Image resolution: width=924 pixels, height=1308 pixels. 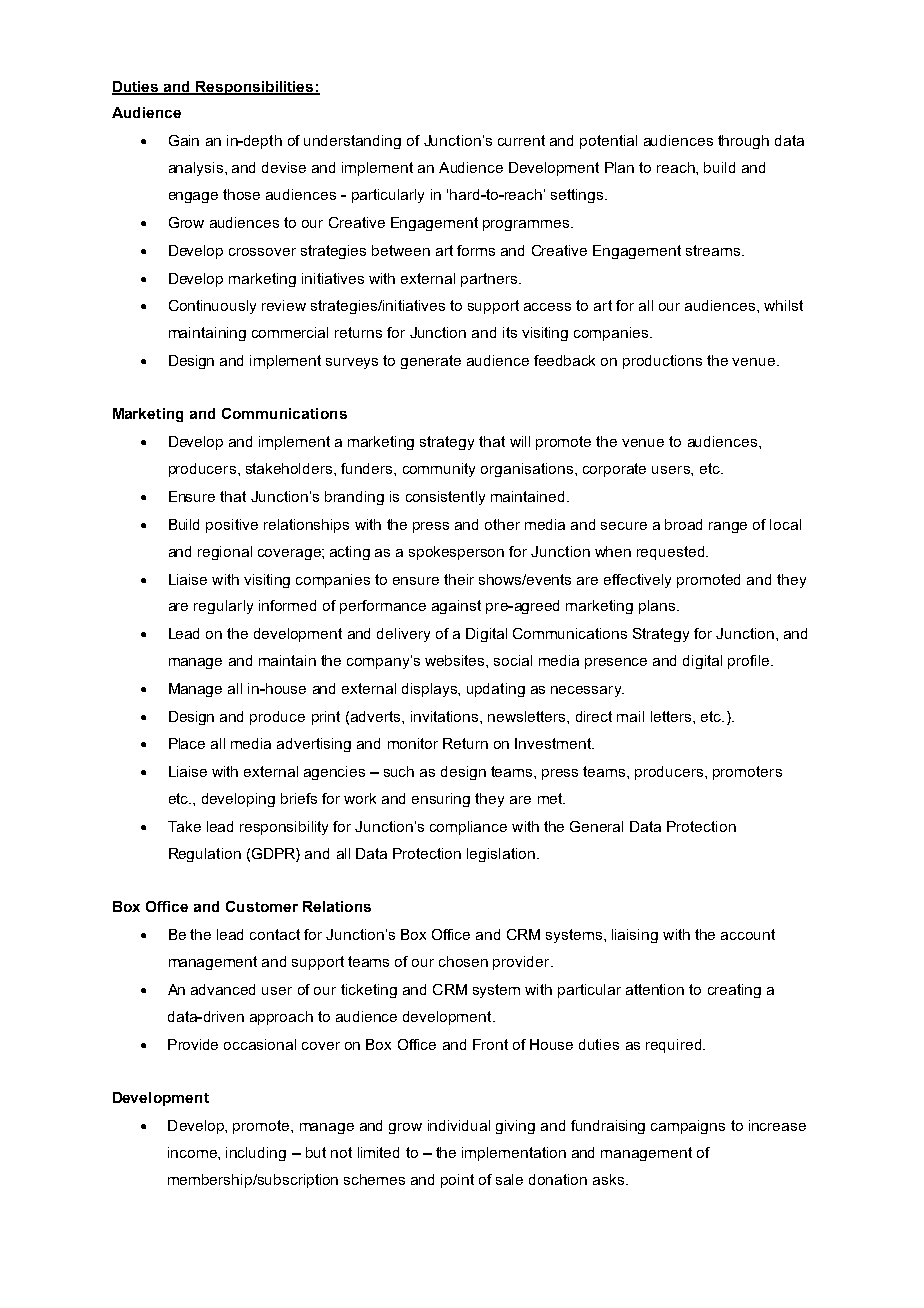 I want to click on including, so click(x=256, y=1154).
